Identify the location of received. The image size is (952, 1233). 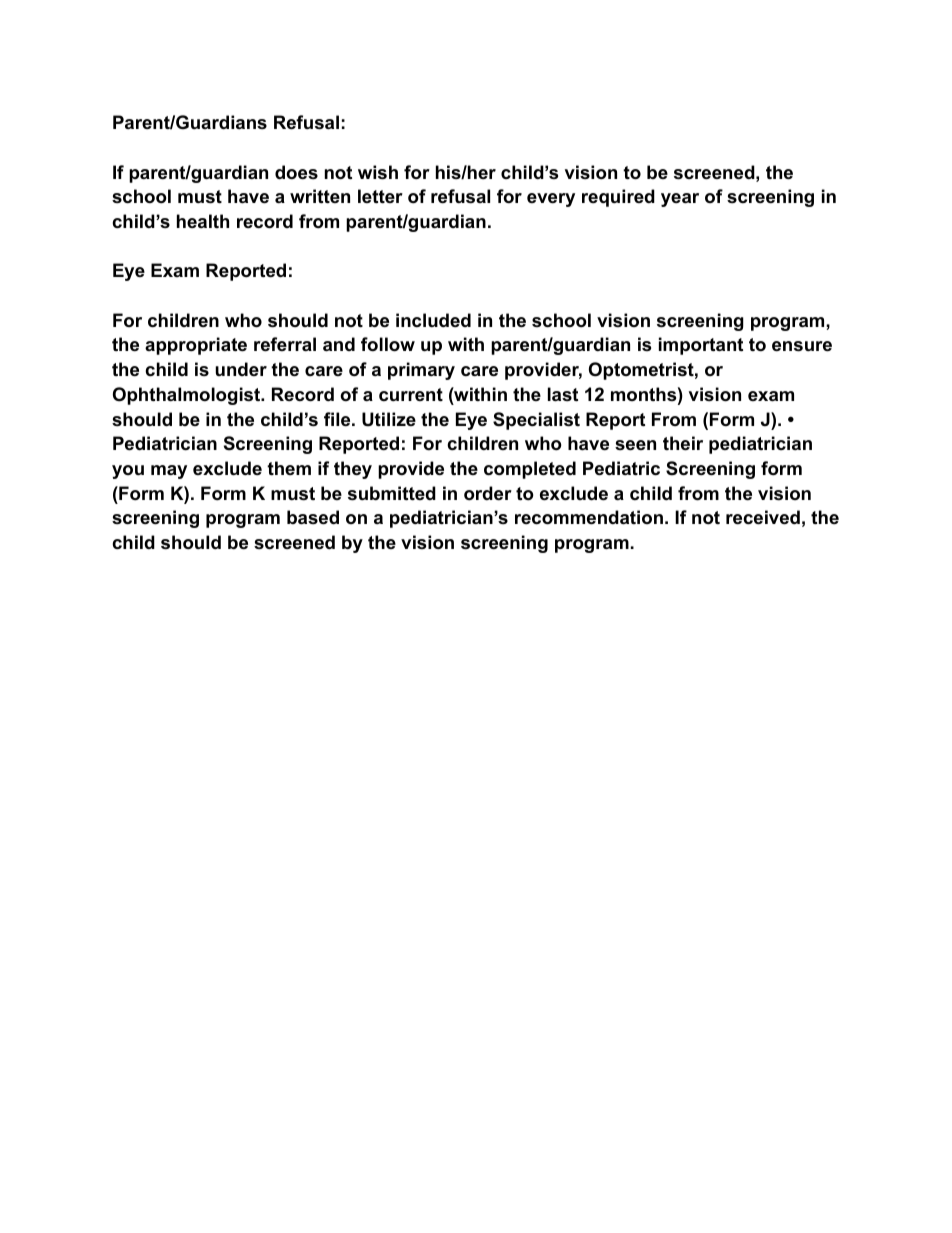
(763, 517).
